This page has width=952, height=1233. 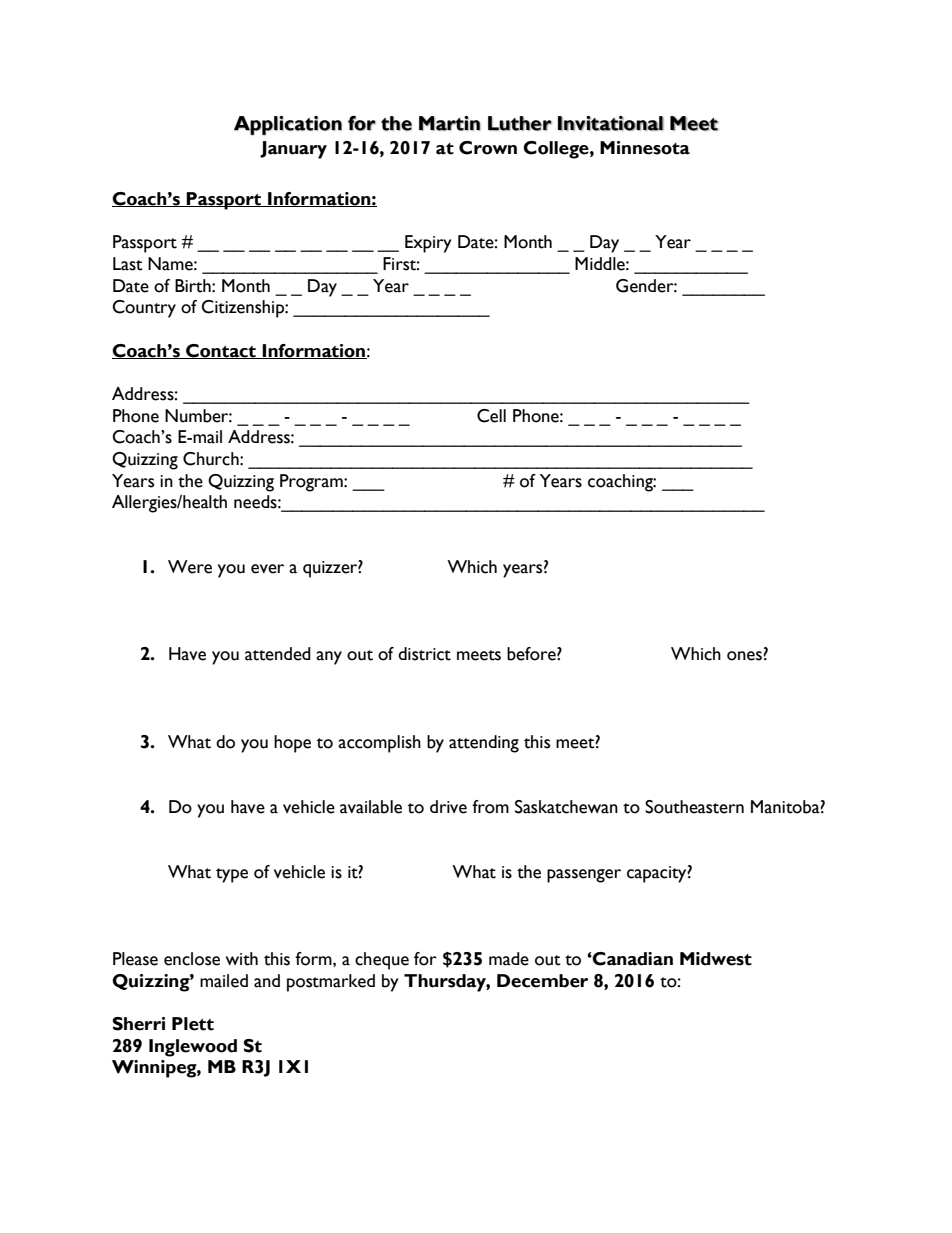 I want to click on January, so click(x=293, y=150).
